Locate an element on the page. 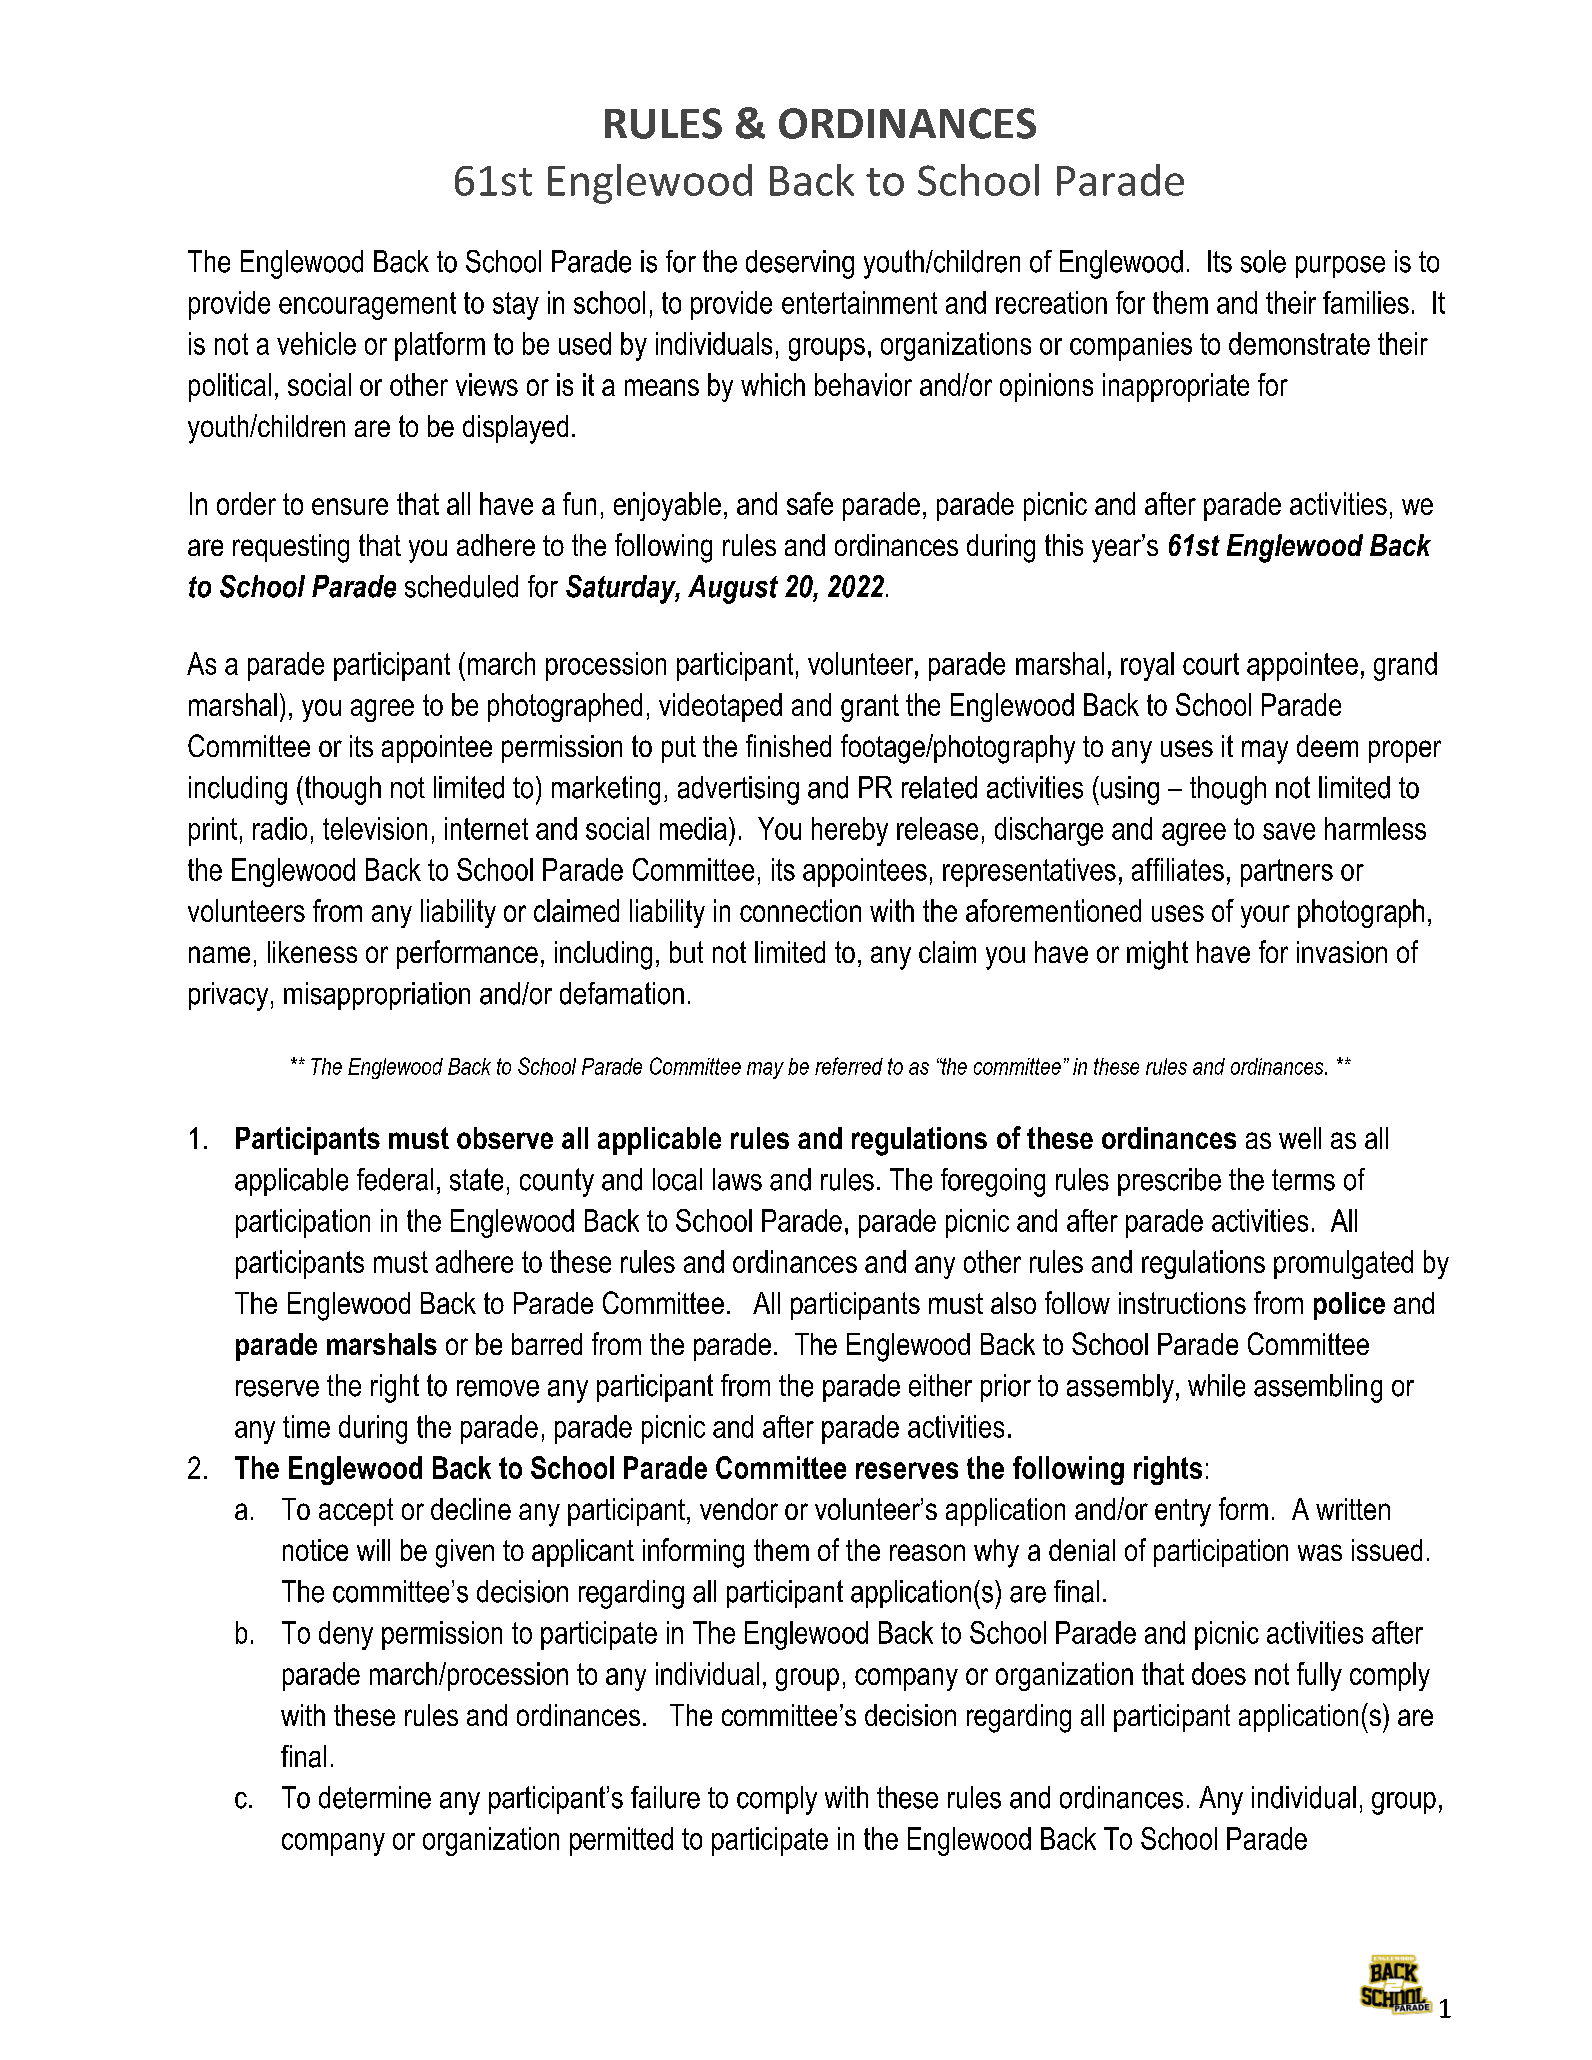 The height and width of the page is (2060, 1592). well is located at coordinates (1300, 1138).
